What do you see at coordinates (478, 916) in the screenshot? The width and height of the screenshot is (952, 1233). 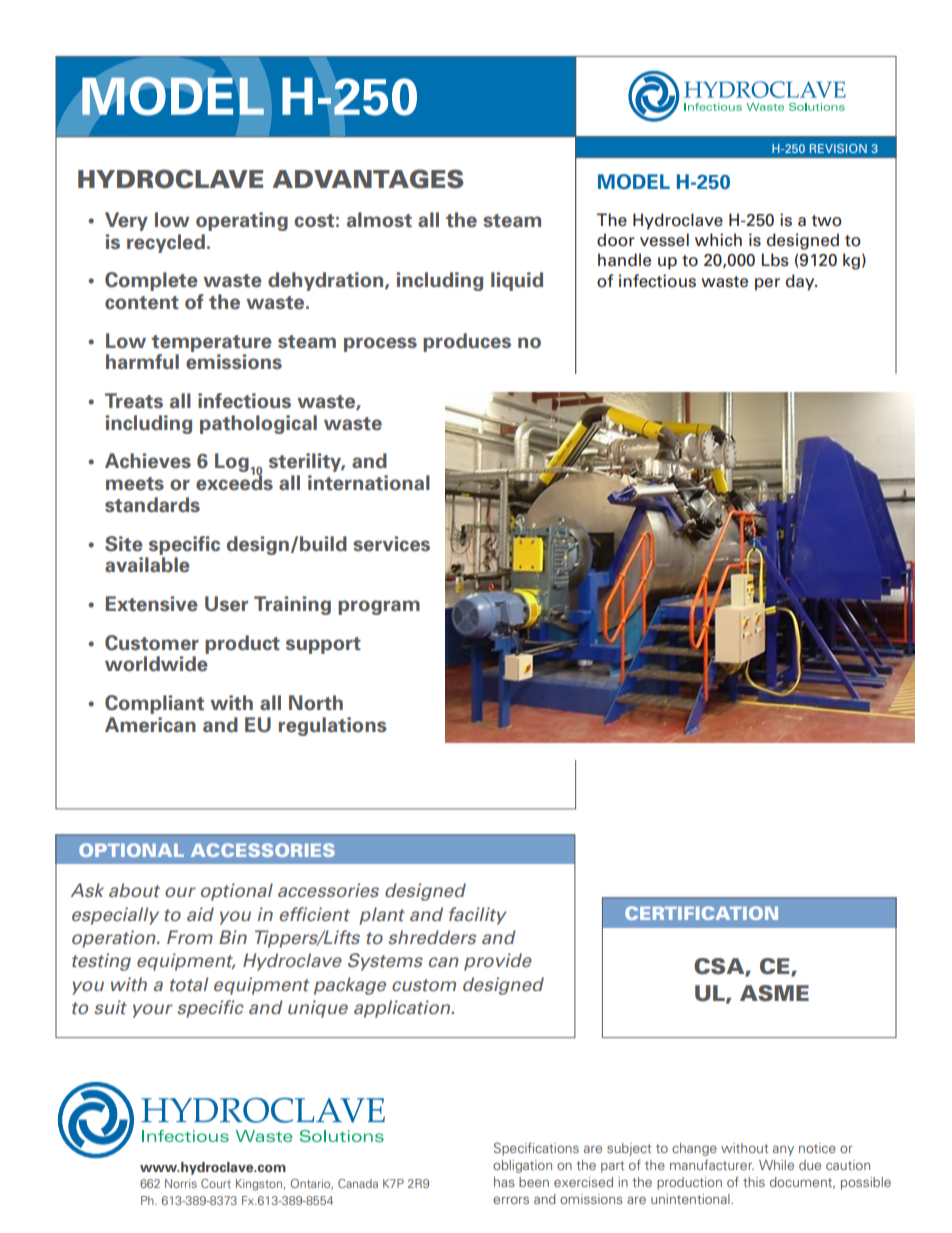 I see `facility` at bounding box center [478, 916].
